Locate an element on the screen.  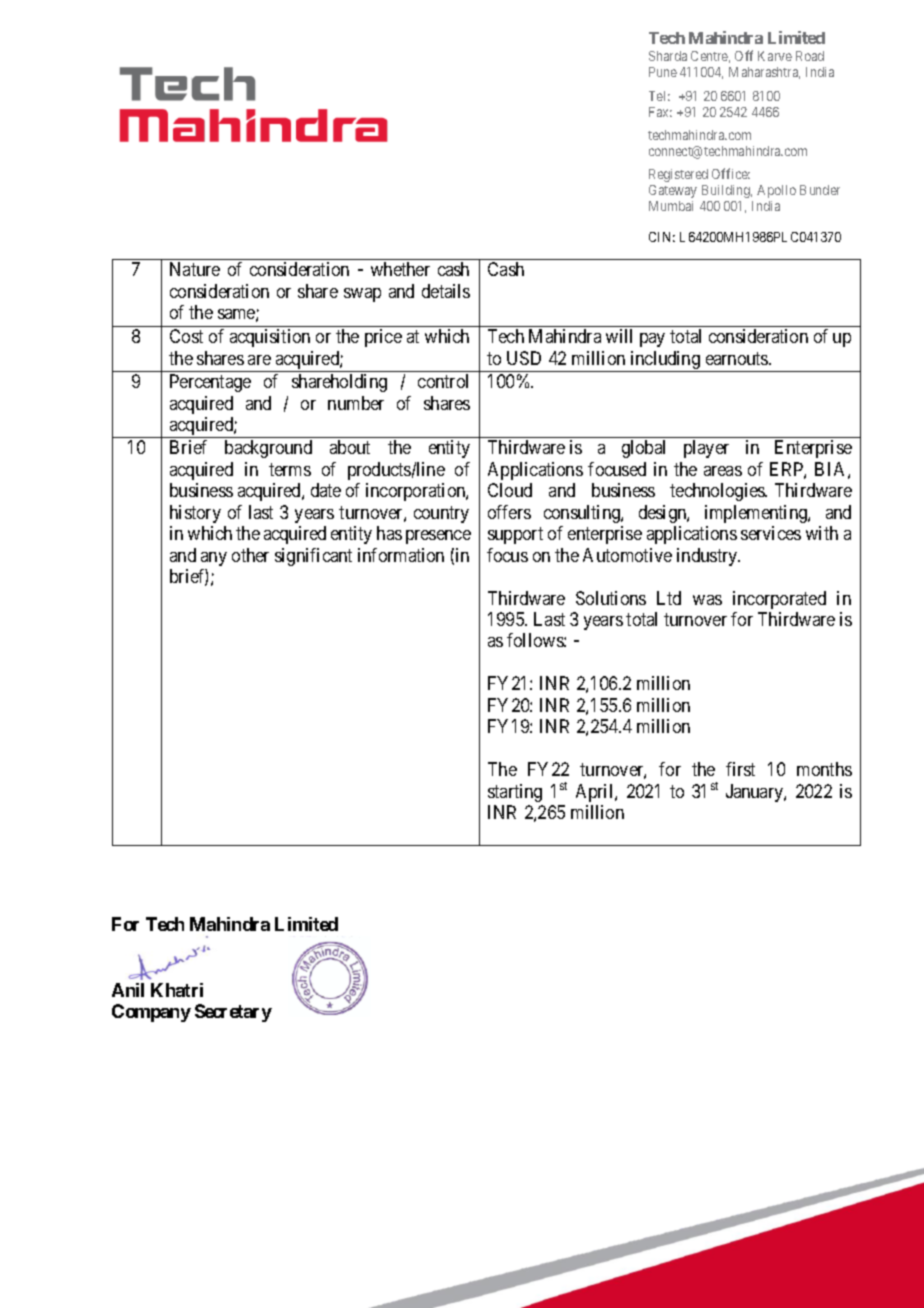
presence is located at coordinates (438, 537).
